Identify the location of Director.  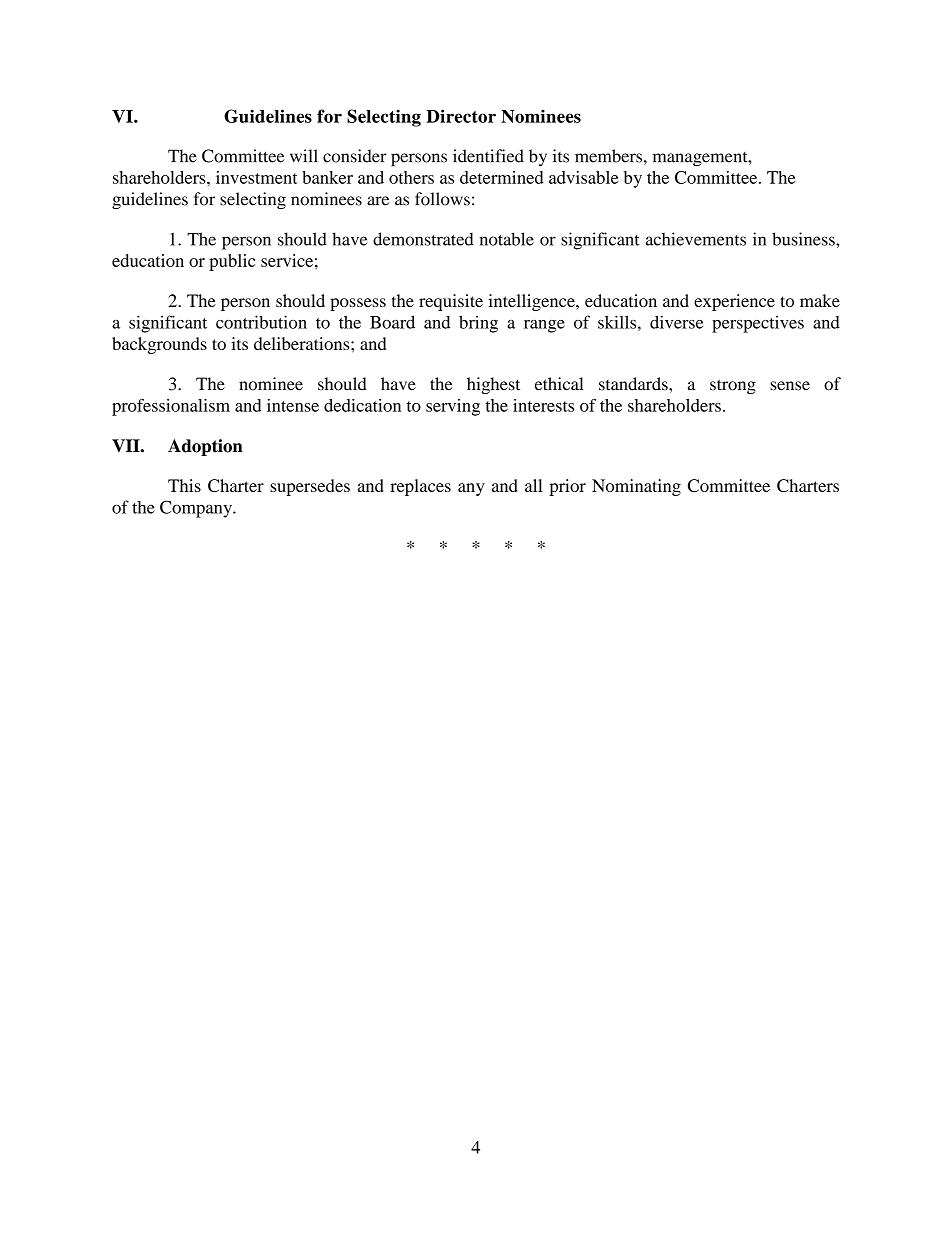
(461, 116).
